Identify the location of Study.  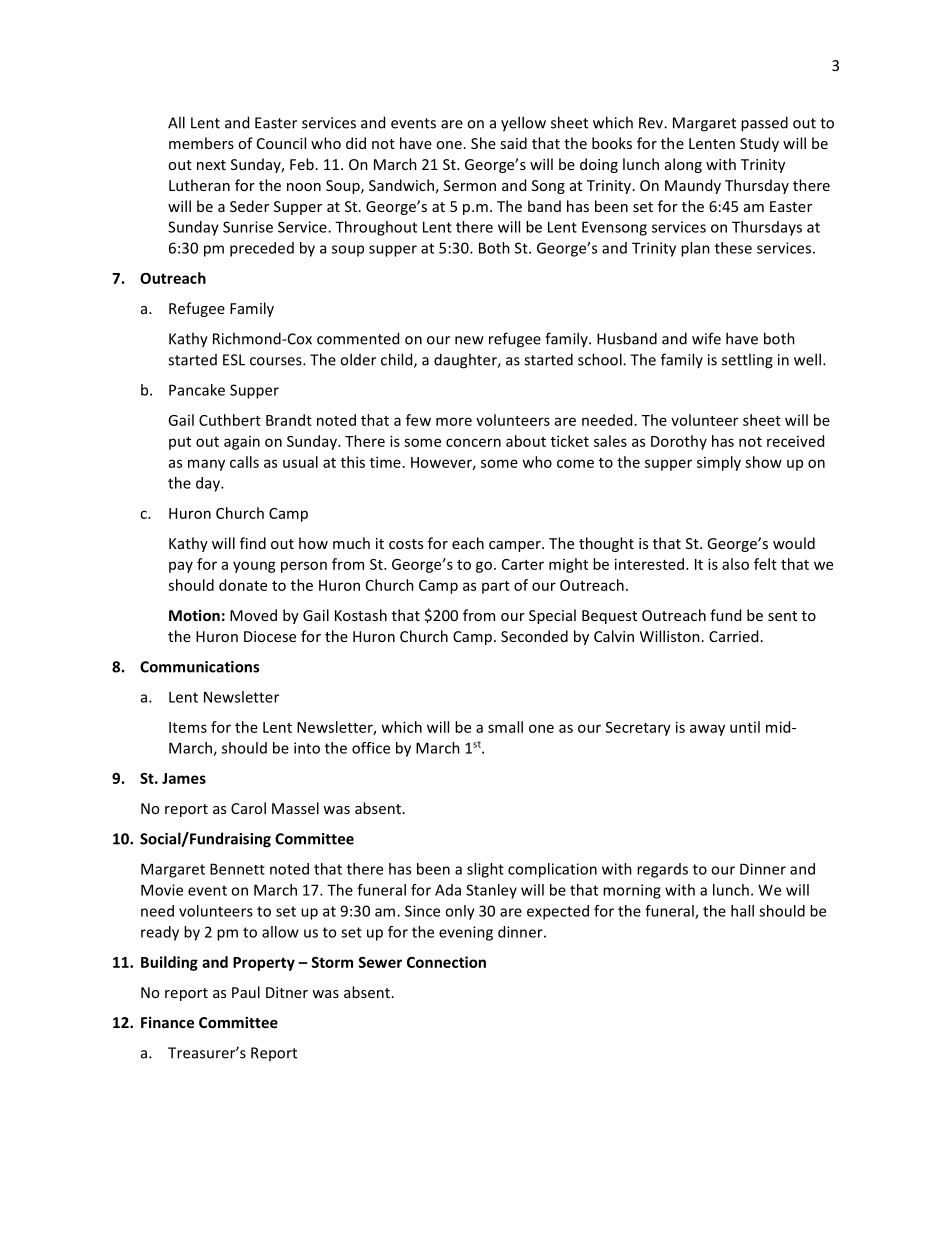
(759, 144).
